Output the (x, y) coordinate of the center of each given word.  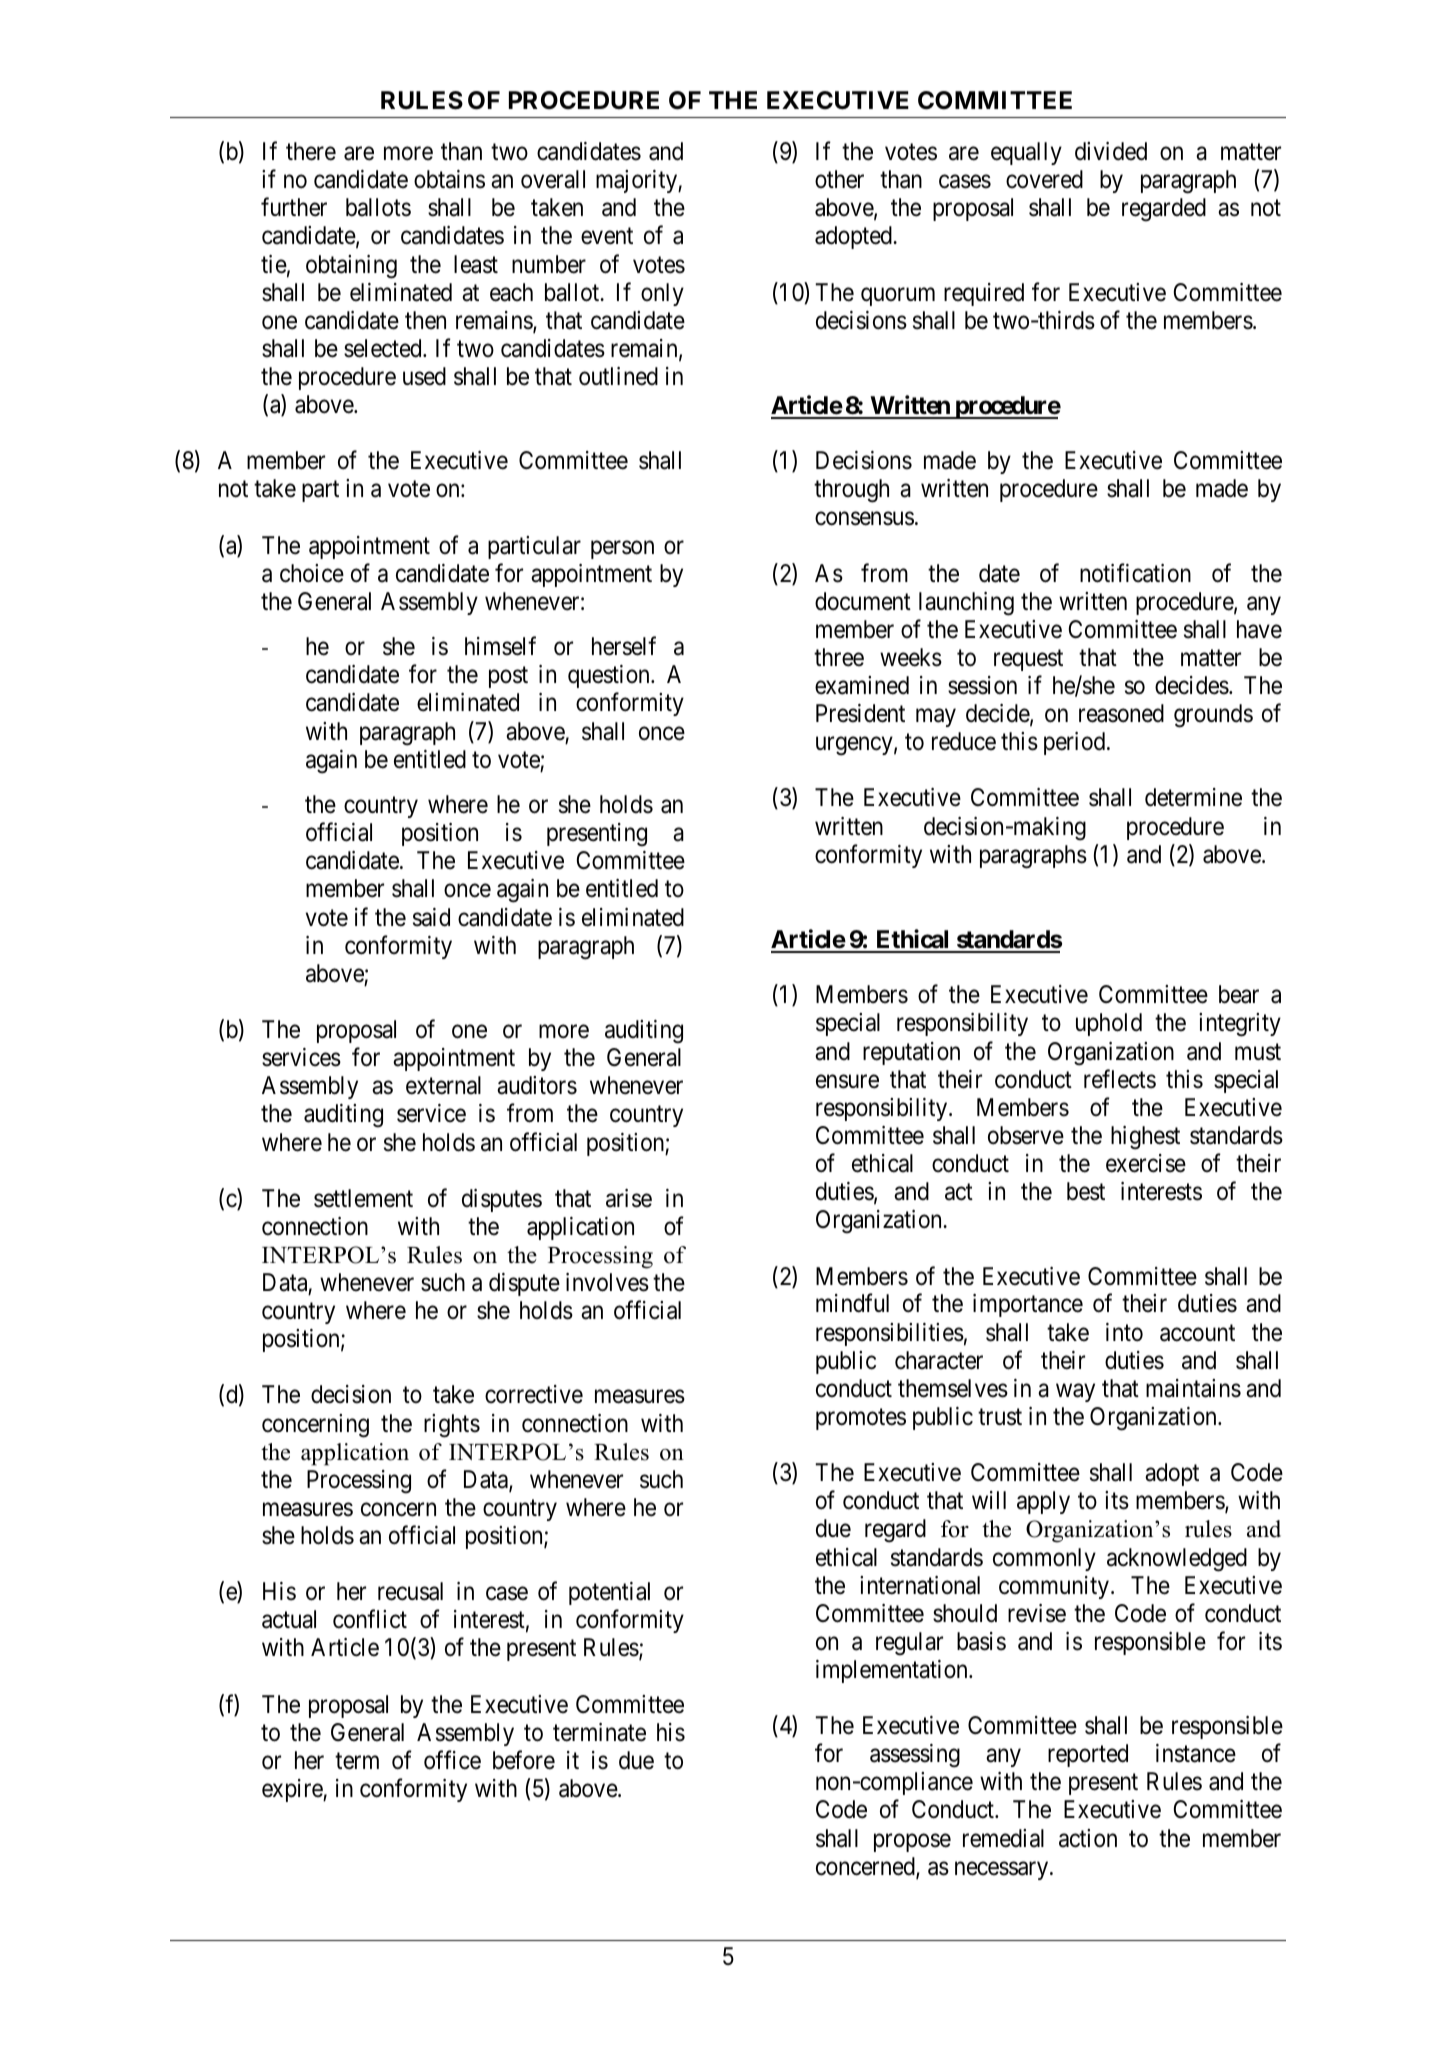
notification (1135, 573)
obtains (449, 179)
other (839, 179)
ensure (847, 1082)
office (452, 1760)
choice (312, 573)
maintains (1193, 1388)
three (839, 657)
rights (452, 1426)
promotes (861, 1419)
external (443, 1085)
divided (1111, 151)
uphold (1109, 1024)
